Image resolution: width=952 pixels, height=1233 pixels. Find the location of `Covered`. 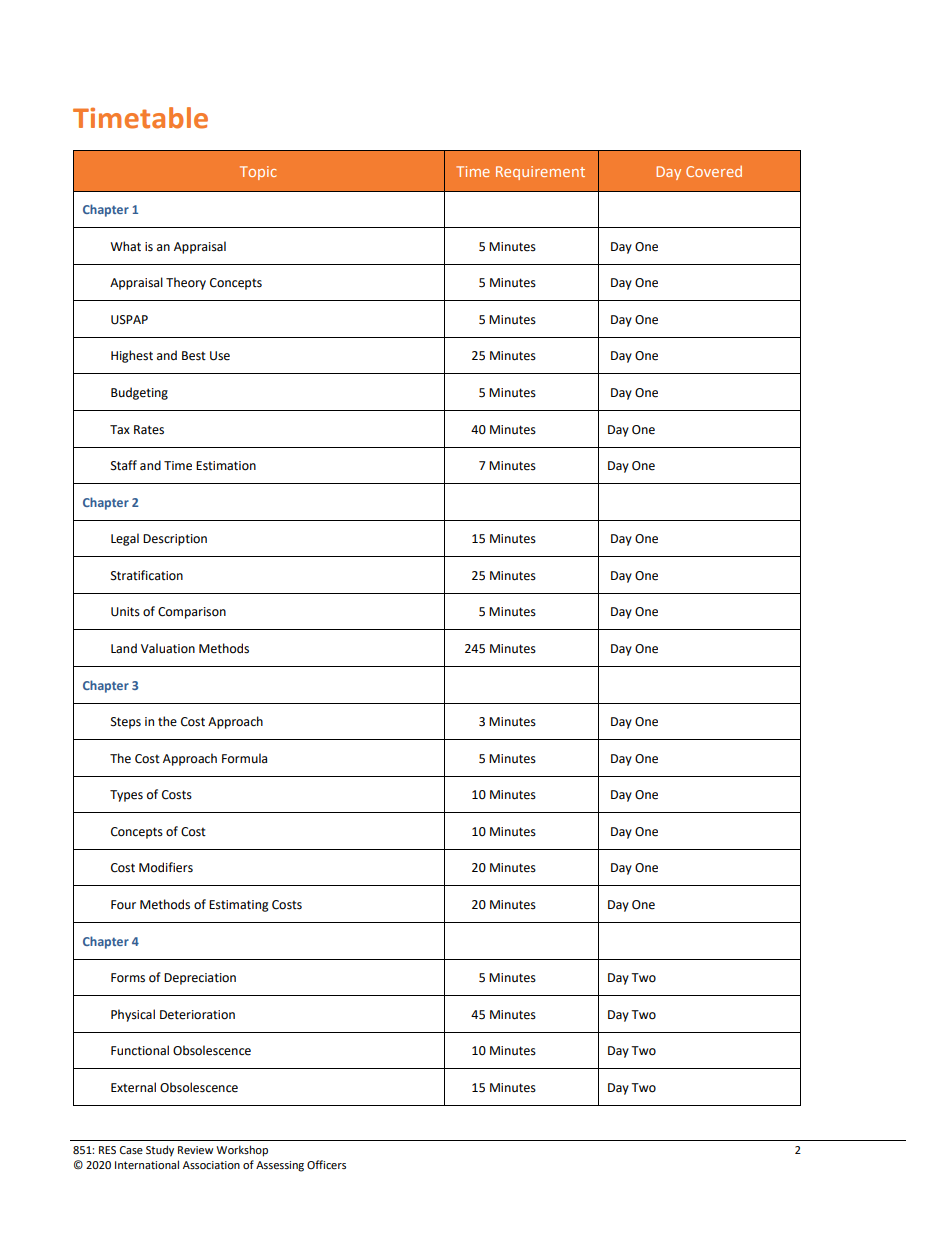

Covered is located at coordinates (714, 171).
